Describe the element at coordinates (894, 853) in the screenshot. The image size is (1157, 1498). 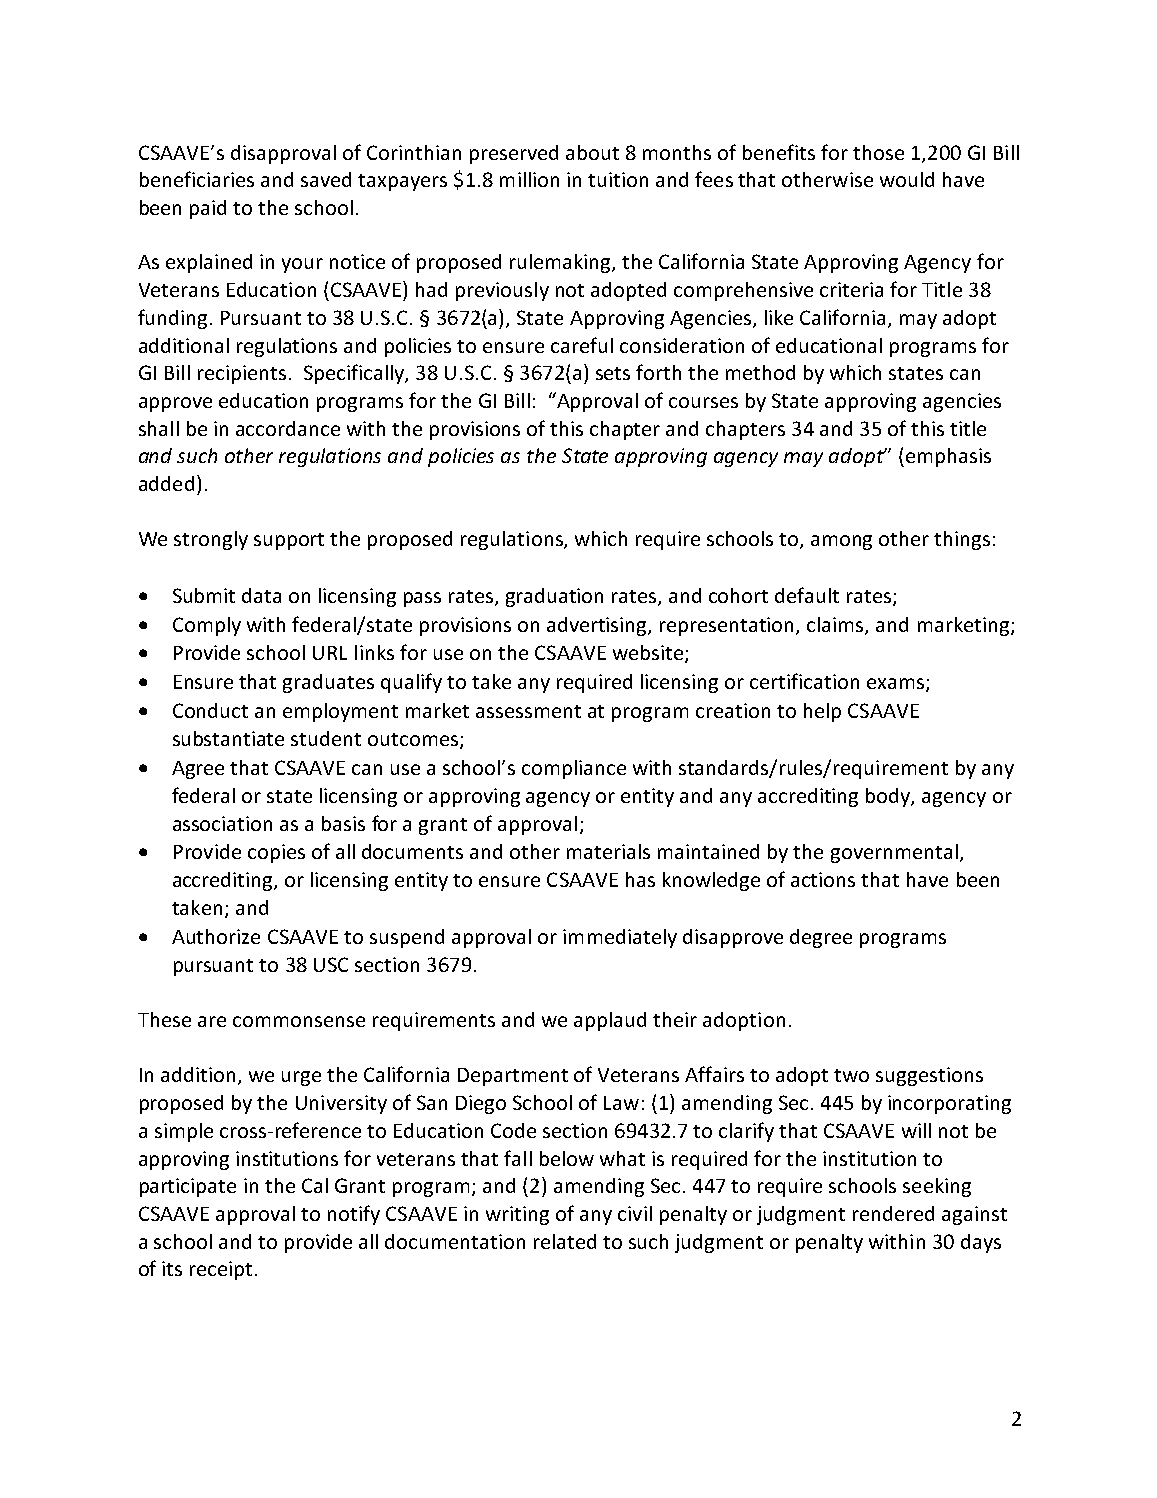
I see `governmental` at that location.
